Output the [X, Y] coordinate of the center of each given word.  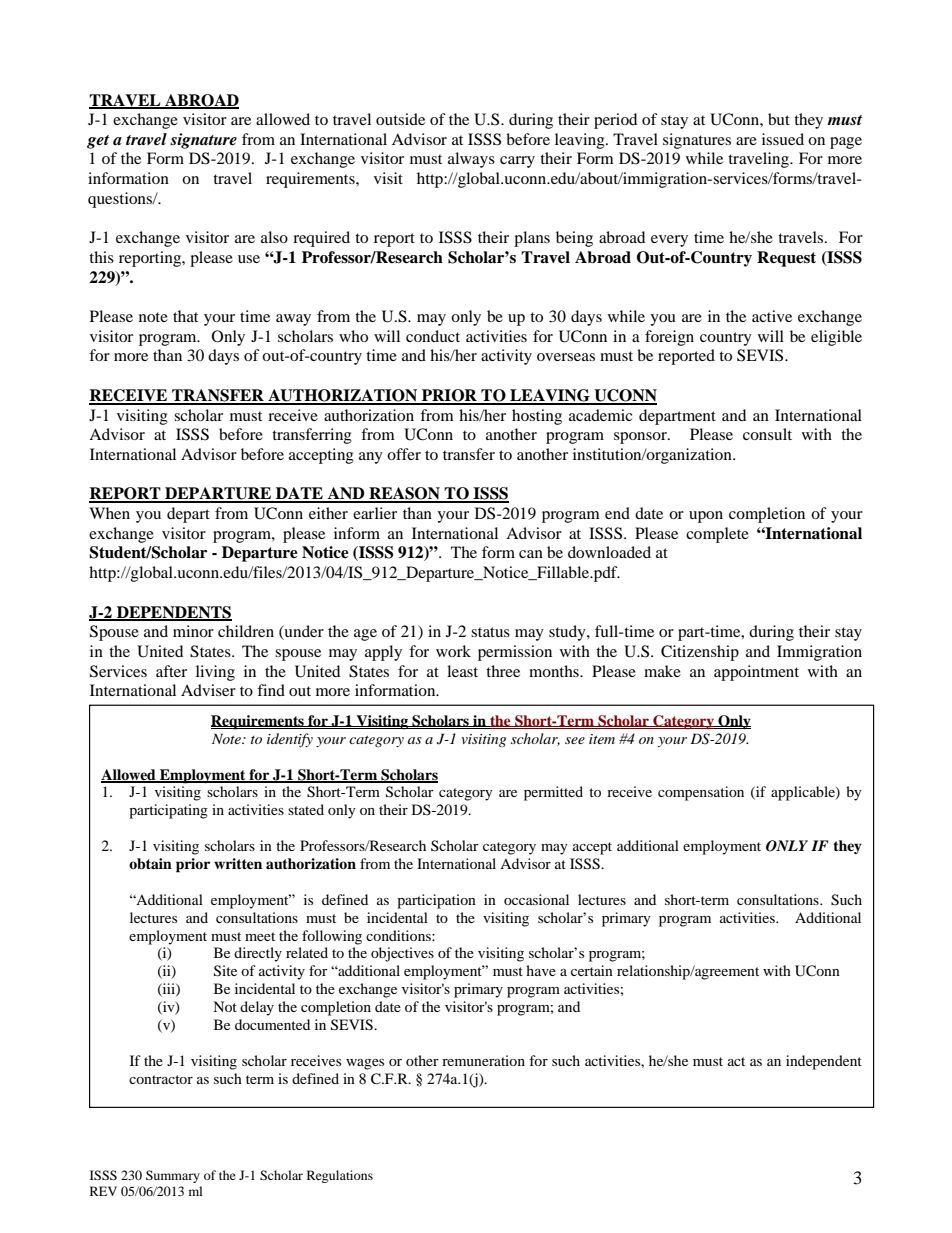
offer [404, 454]
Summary [173, 1176]
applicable [804, 793]
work [453, 651]
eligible [836, 338]
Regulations [340, 1176]
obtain [150, 864]
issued [783, 139]
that [185, 316]
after [171, 671]
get [98, 142]
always [471, 160]
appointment [756, 673]
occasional [536, 899]
